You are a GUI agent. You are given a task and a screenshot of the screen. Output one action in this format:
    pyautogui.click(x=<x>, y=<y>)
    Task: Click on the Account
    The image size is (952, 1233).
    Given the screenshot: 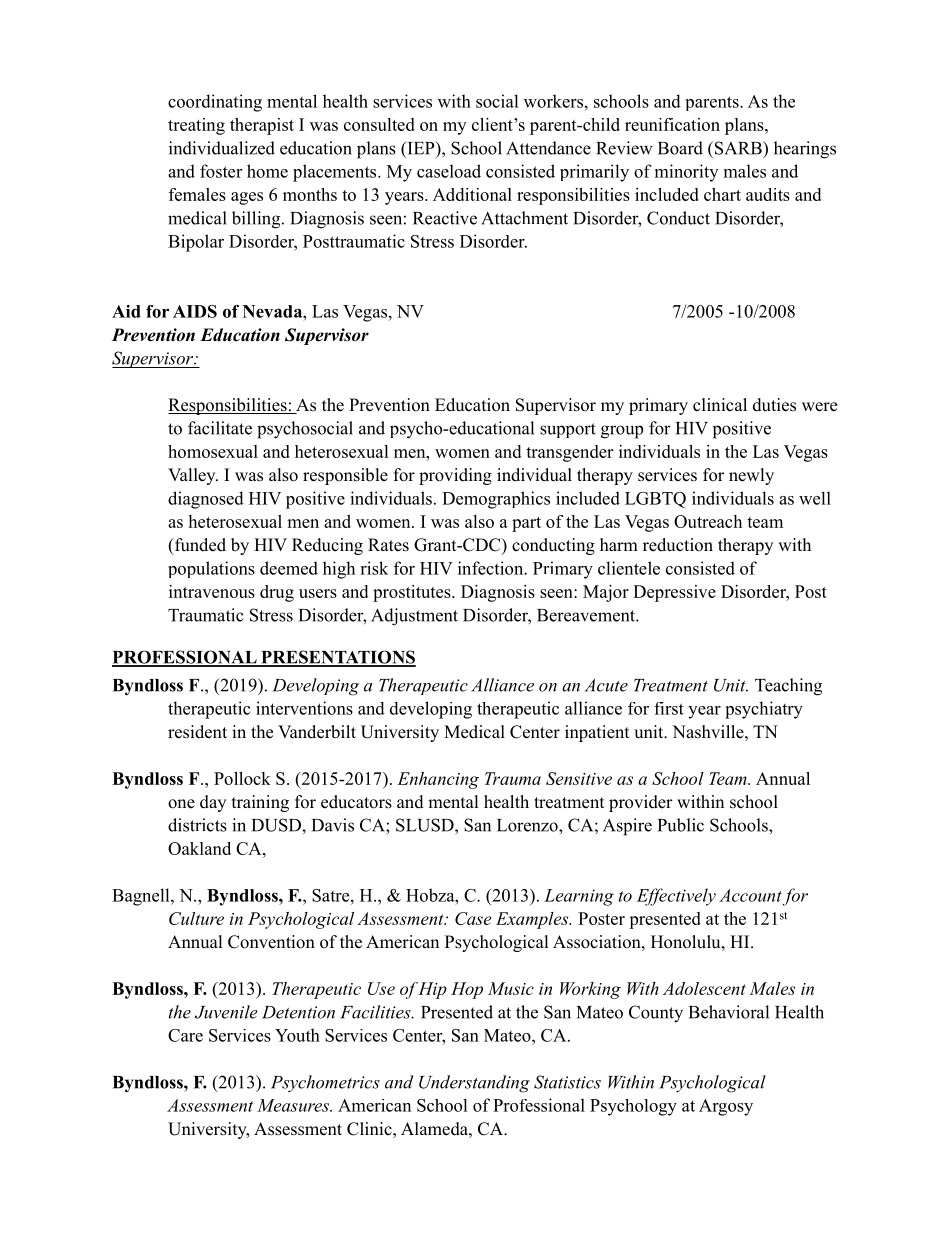 What is the action you would take?
    pyautogui.click(x=750, y=895)
